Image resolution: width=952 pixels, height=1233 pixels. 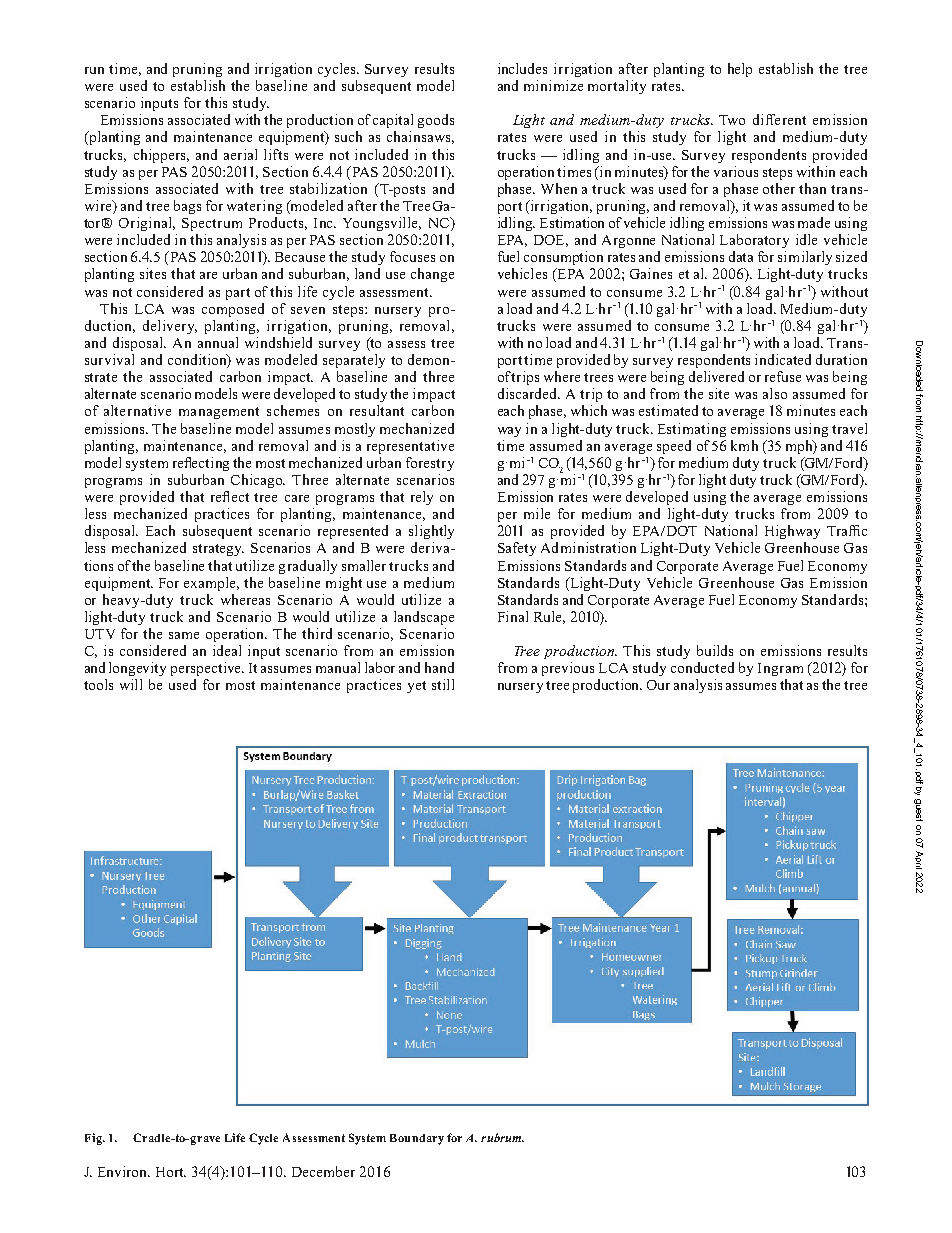 What do you see at coordinates (513, 616) in the document?
I see `Final` at bounding box center [513, 616].
